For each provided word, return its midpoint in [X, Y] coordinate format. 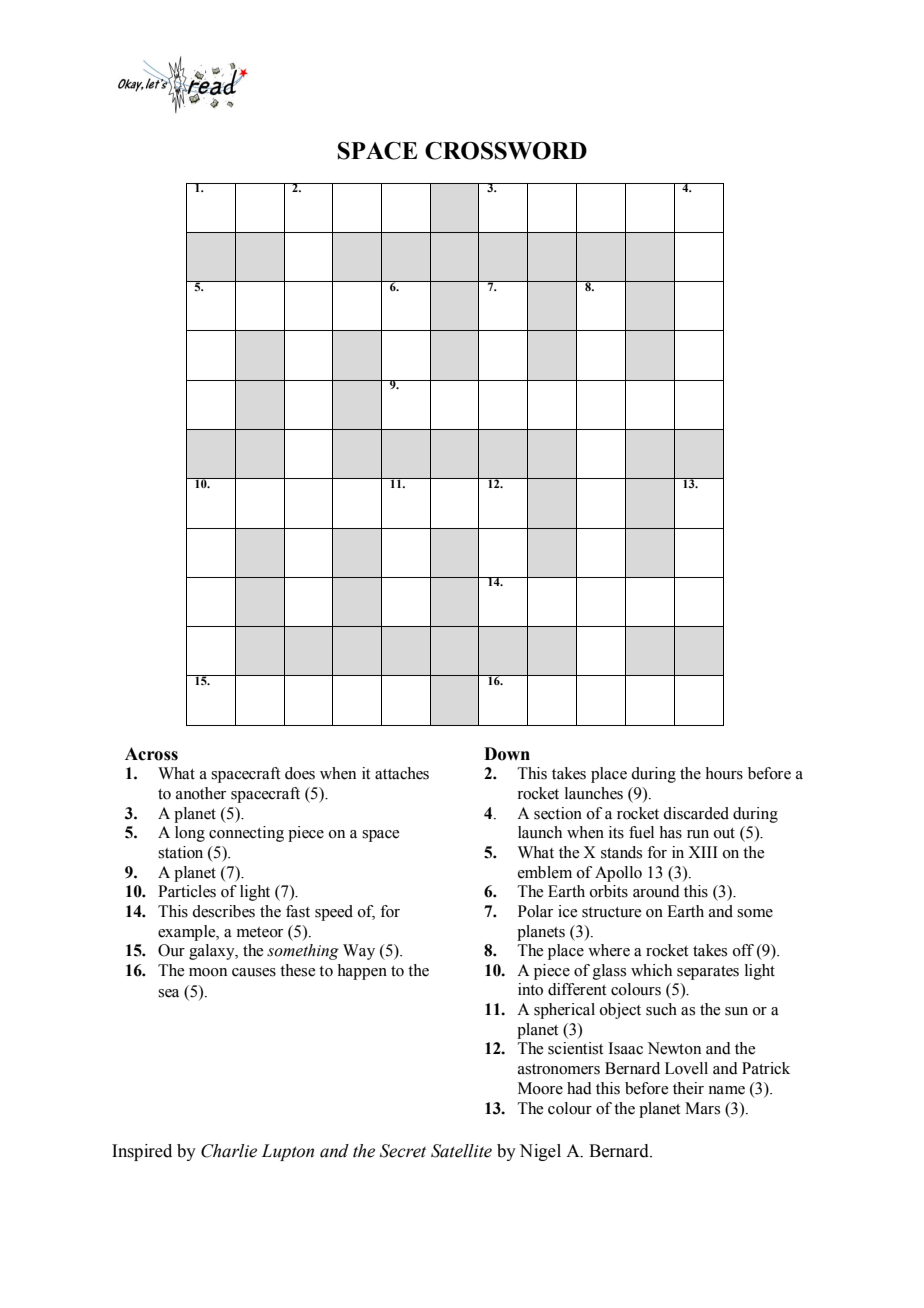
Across [151, 754]
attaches [402, 773]
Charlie [229, 1151]
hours [724, 773]
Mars [702, 1108]
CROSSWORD [506, 151]
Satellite [461, 1151]
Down [507, 754]
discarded [696, 813]
